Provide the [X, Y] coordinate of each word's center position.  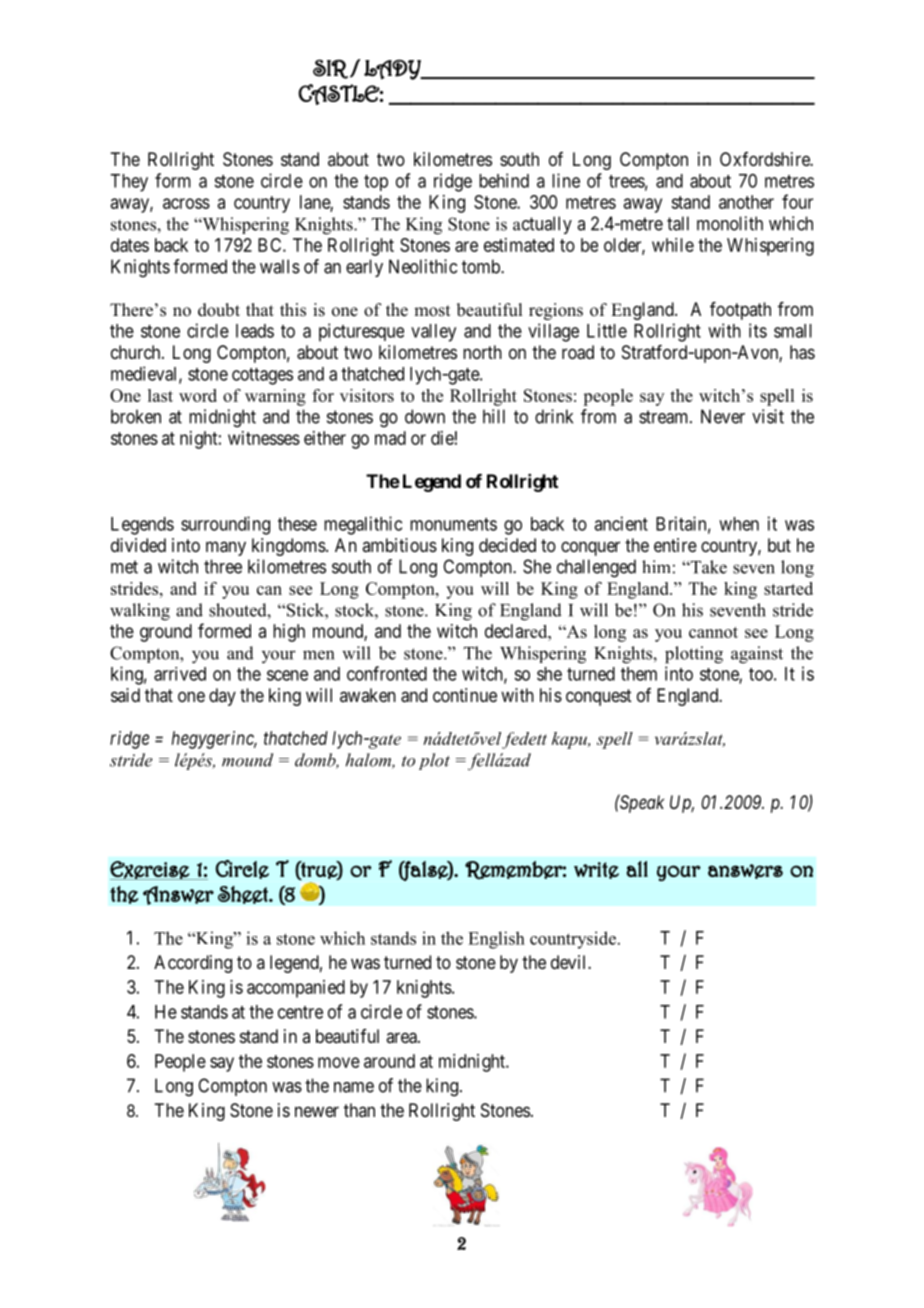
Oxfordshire [765, 159]
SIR [330, 69]
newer [317, 1111]
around [389, 1061]
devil [570, 962]
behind [504, 180]
